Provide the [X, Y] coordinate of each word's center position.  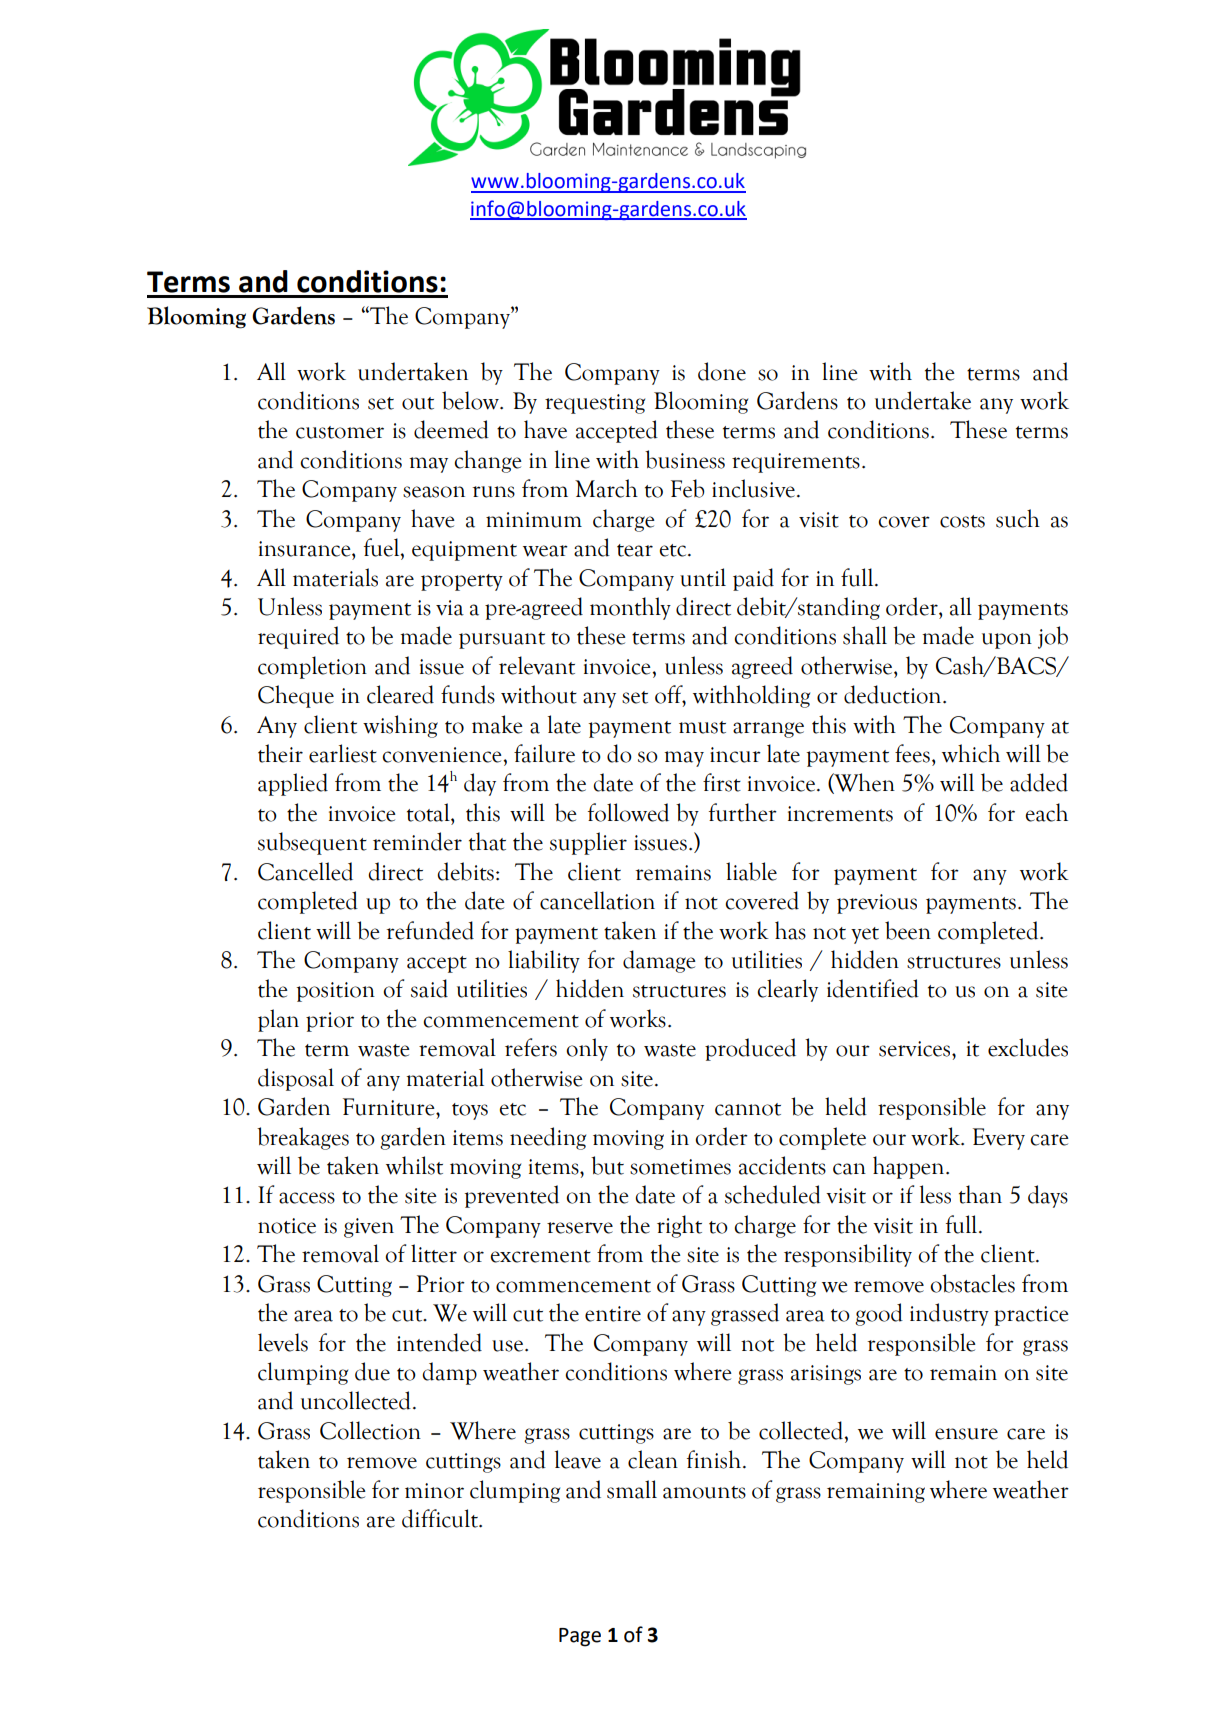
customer [340, 432]
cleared [400, 694]
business [685, 459]
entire [613, 1314]
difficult [441, 1518]
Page [580, 1637]
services [916, 1049]
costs [962, 521]
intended [439, 1342]
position [336, 992]
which [971, 753]
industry [949, 1314]
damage [659, 961]
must [702, 727]
